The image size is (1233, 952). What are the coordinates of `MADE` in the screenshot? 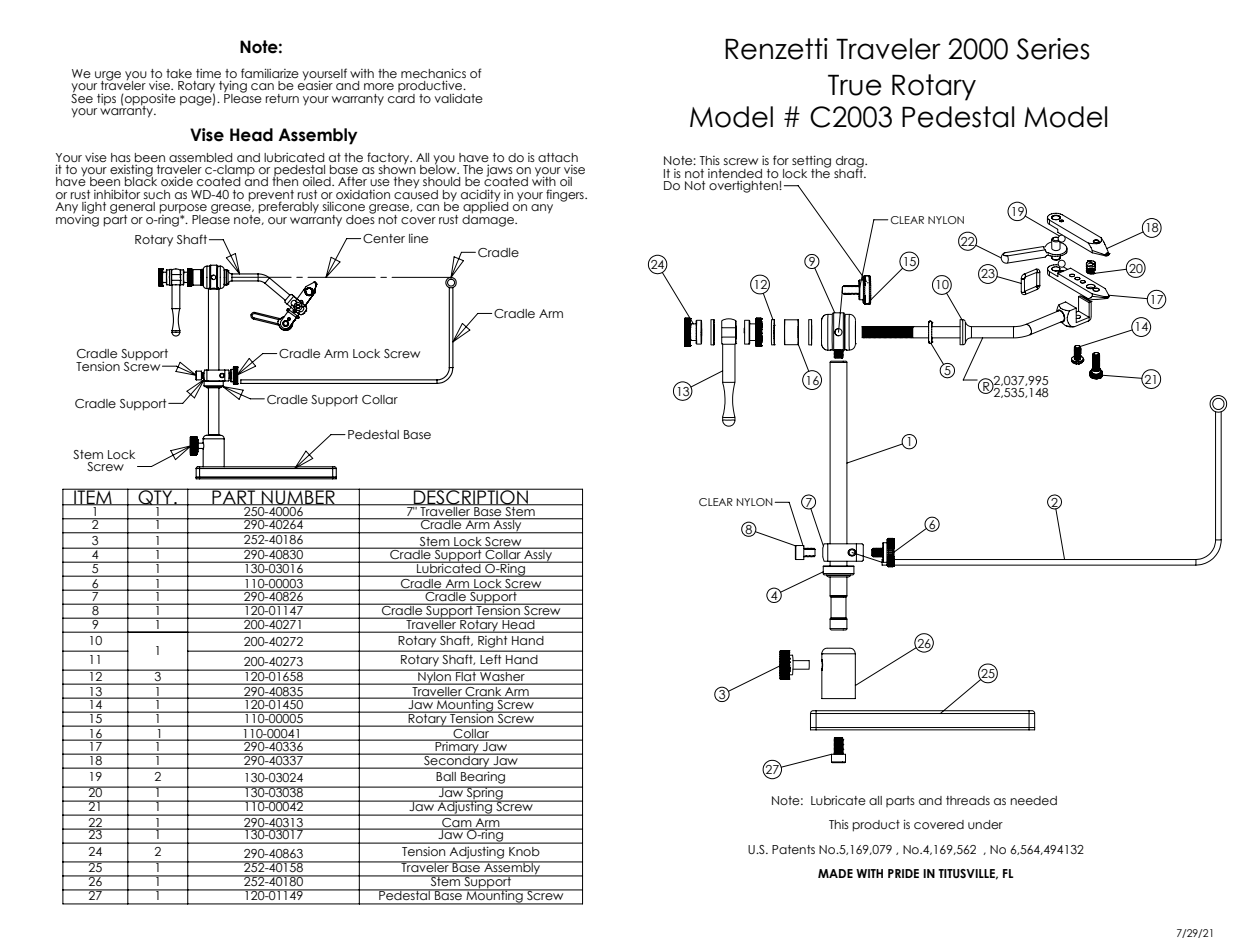 It's located at (835, 873).
